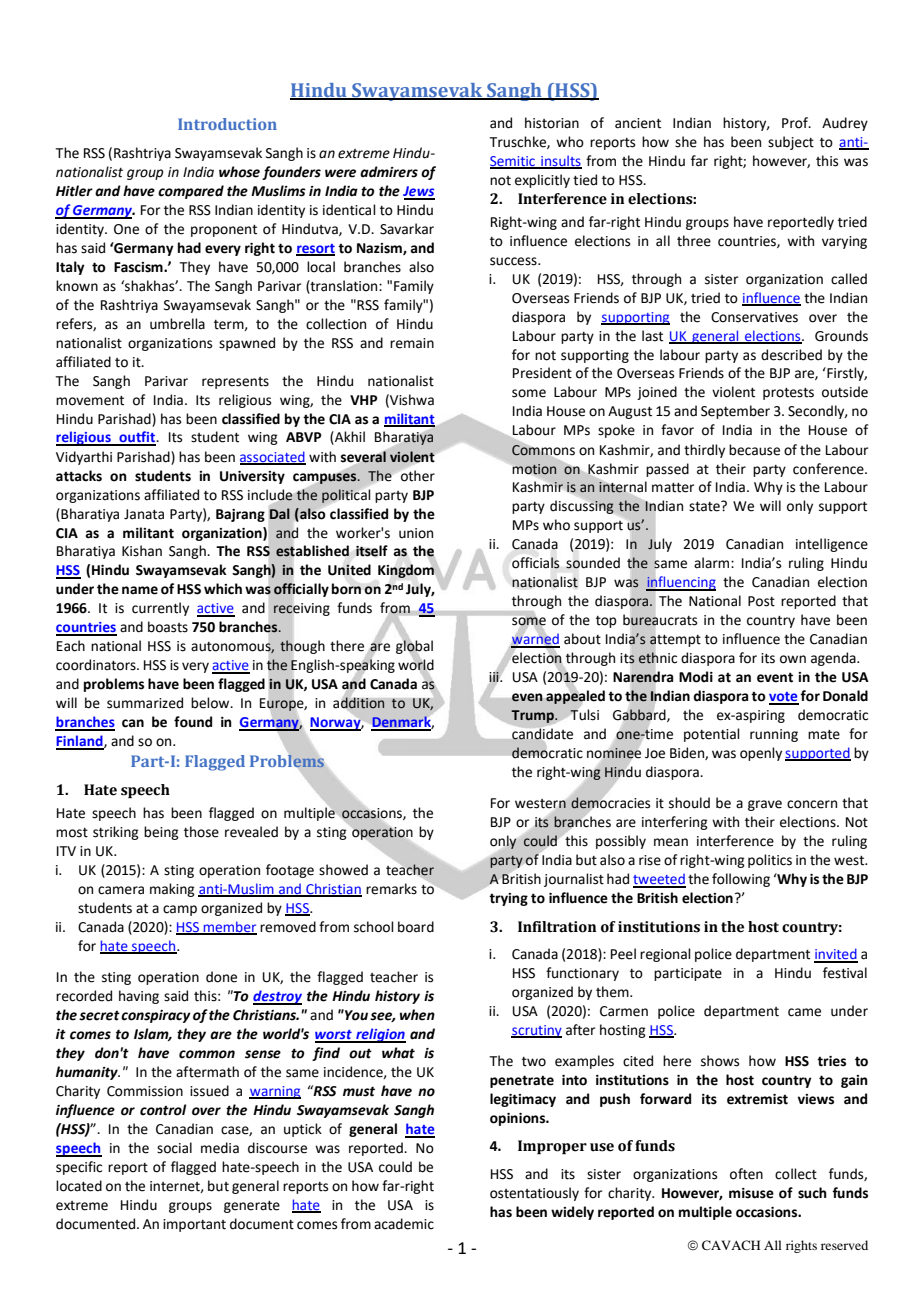 This screenshot has width=924, height=1308. What do you see at coordinates (191, 192) in the screenshot?
I see `compared` at bounding box center [191, 192].
